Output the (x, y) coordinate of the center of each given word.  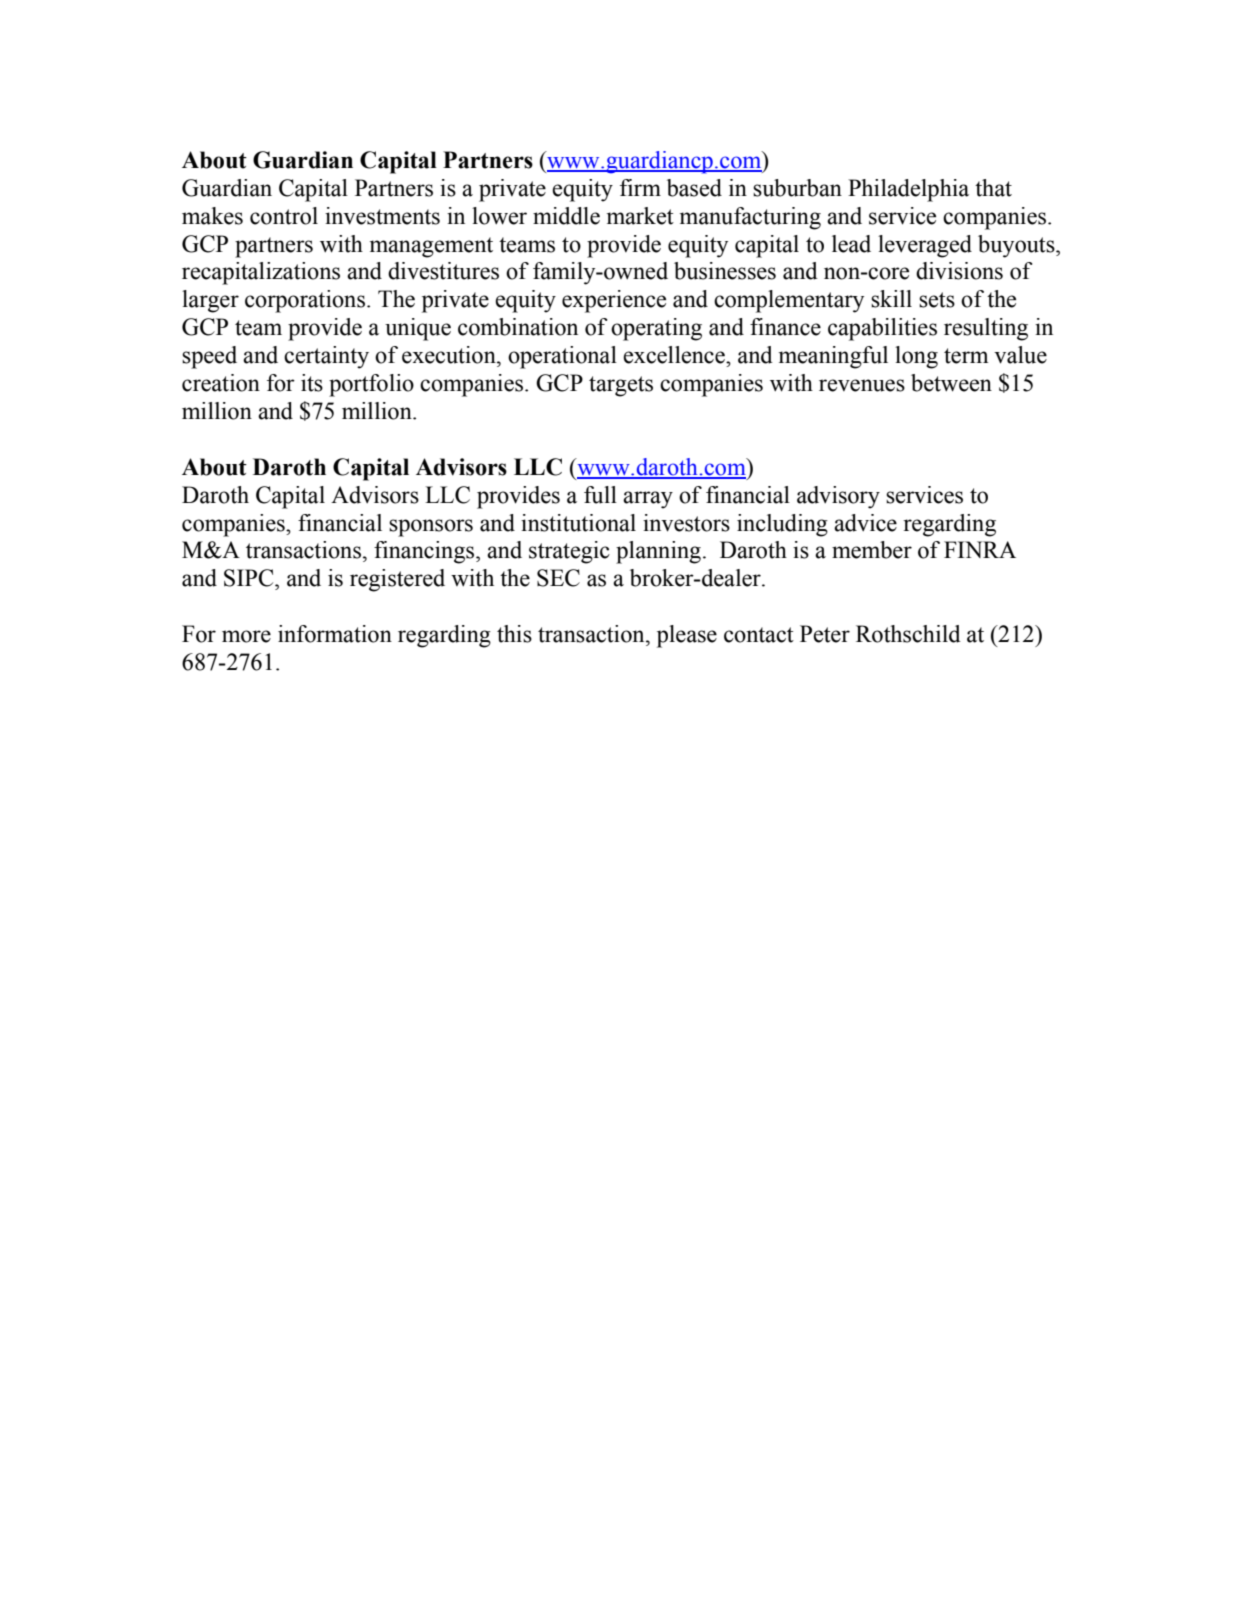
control (284, 216)
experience (614, 301)
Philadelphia (908, 190)
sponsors (431, 528)
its (312, 383)
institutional (578, 523)
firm (640, 187)
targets (621, 386)
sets (937, 300)
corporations (305, 301)
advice (865, 523)
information (335, 634)
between (951, 383)
